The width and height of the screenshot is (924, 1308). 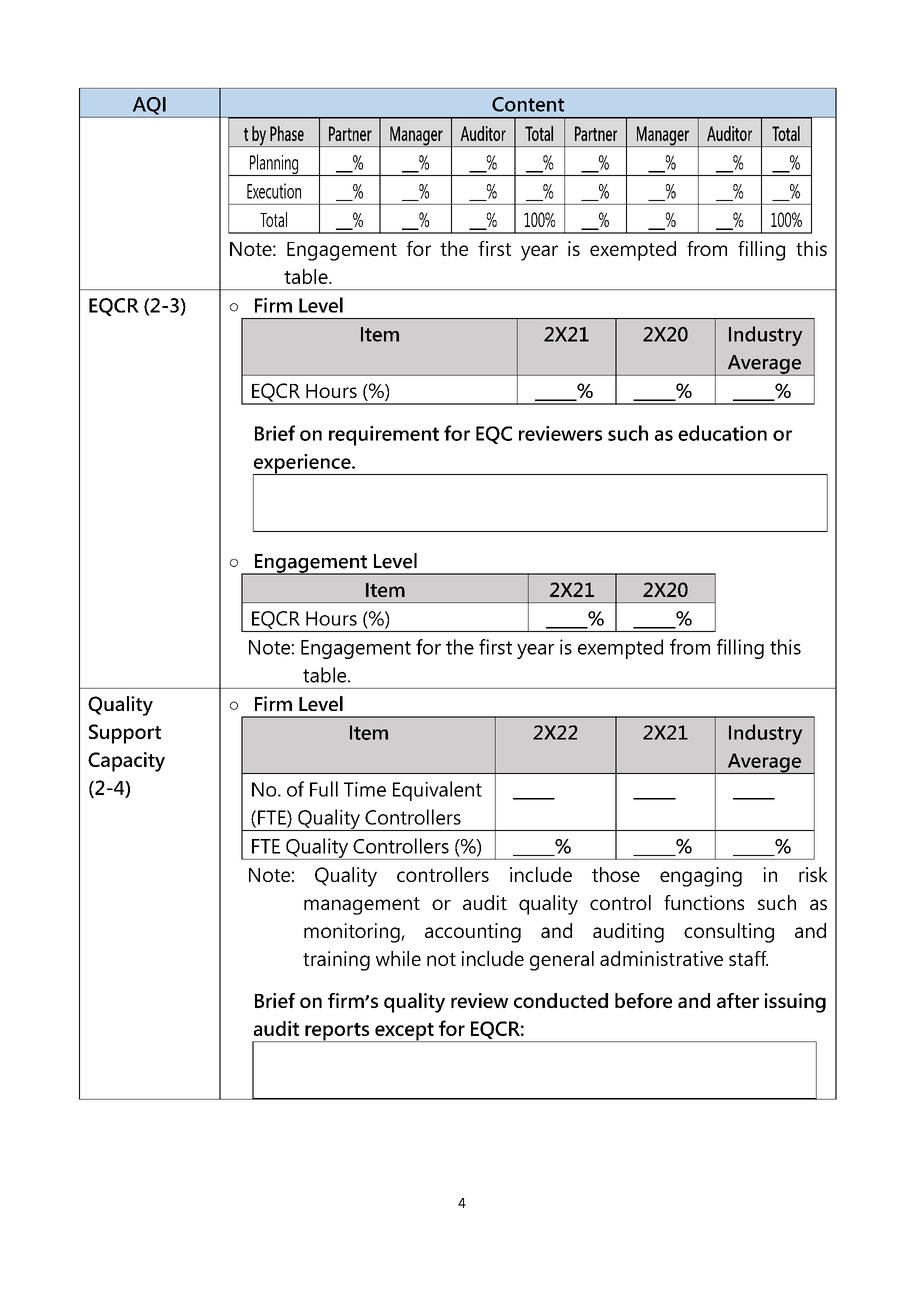 What do you see at coordinates (287, 133) in the screenshot?
I see `Phase` at bounding box center [287, 133].
